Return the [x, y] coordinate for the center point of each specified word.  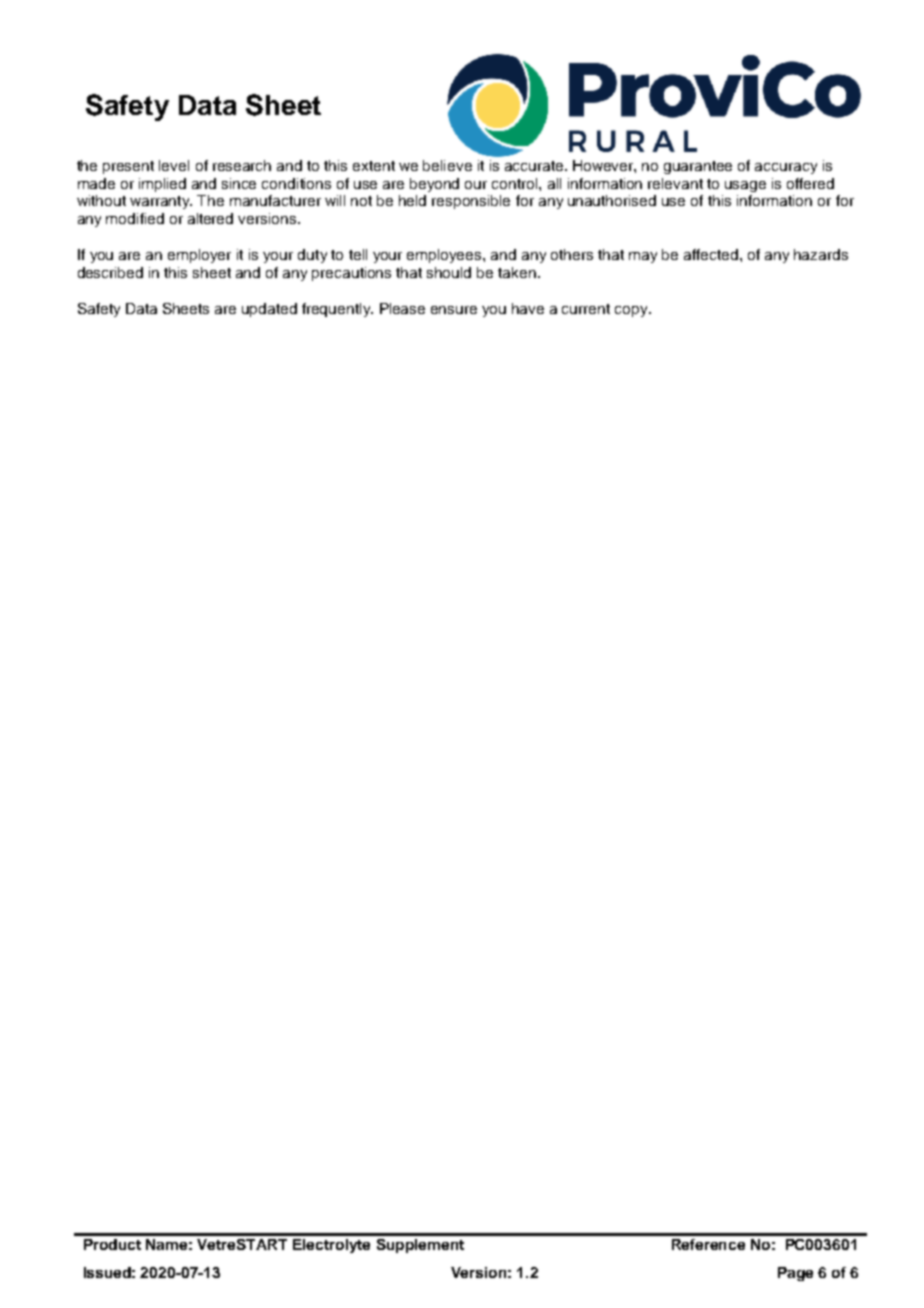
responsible [471, 202]
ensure [454, 310]
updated [269, 310]
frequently [337, 310]
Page [795, 1274]
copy [632, 311]
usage [745, 186]
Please [402, 308]
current [586, 309]
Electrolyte [331, 1246]
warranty [161, 202]
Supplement [420, 1246]
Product [112, 1244]
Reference [708, 1244]
